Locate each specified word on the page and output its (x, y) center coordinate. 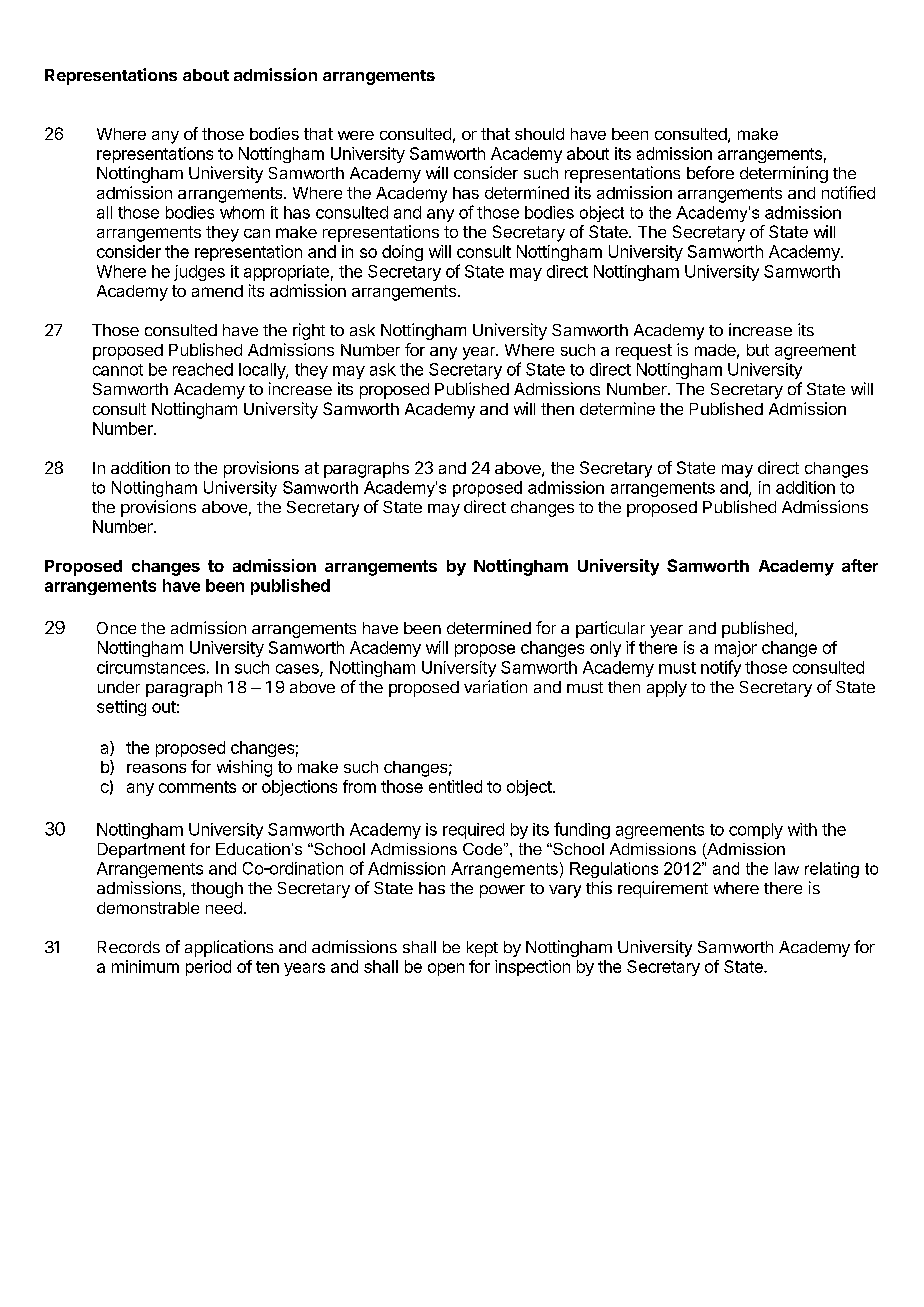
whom (242, 212)
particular (610, 629)
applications (229, 948)
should (539, 134)
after (860, 565)
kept (482, 949)
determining (784, 174)
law (787, 868)
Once (116, 628)
